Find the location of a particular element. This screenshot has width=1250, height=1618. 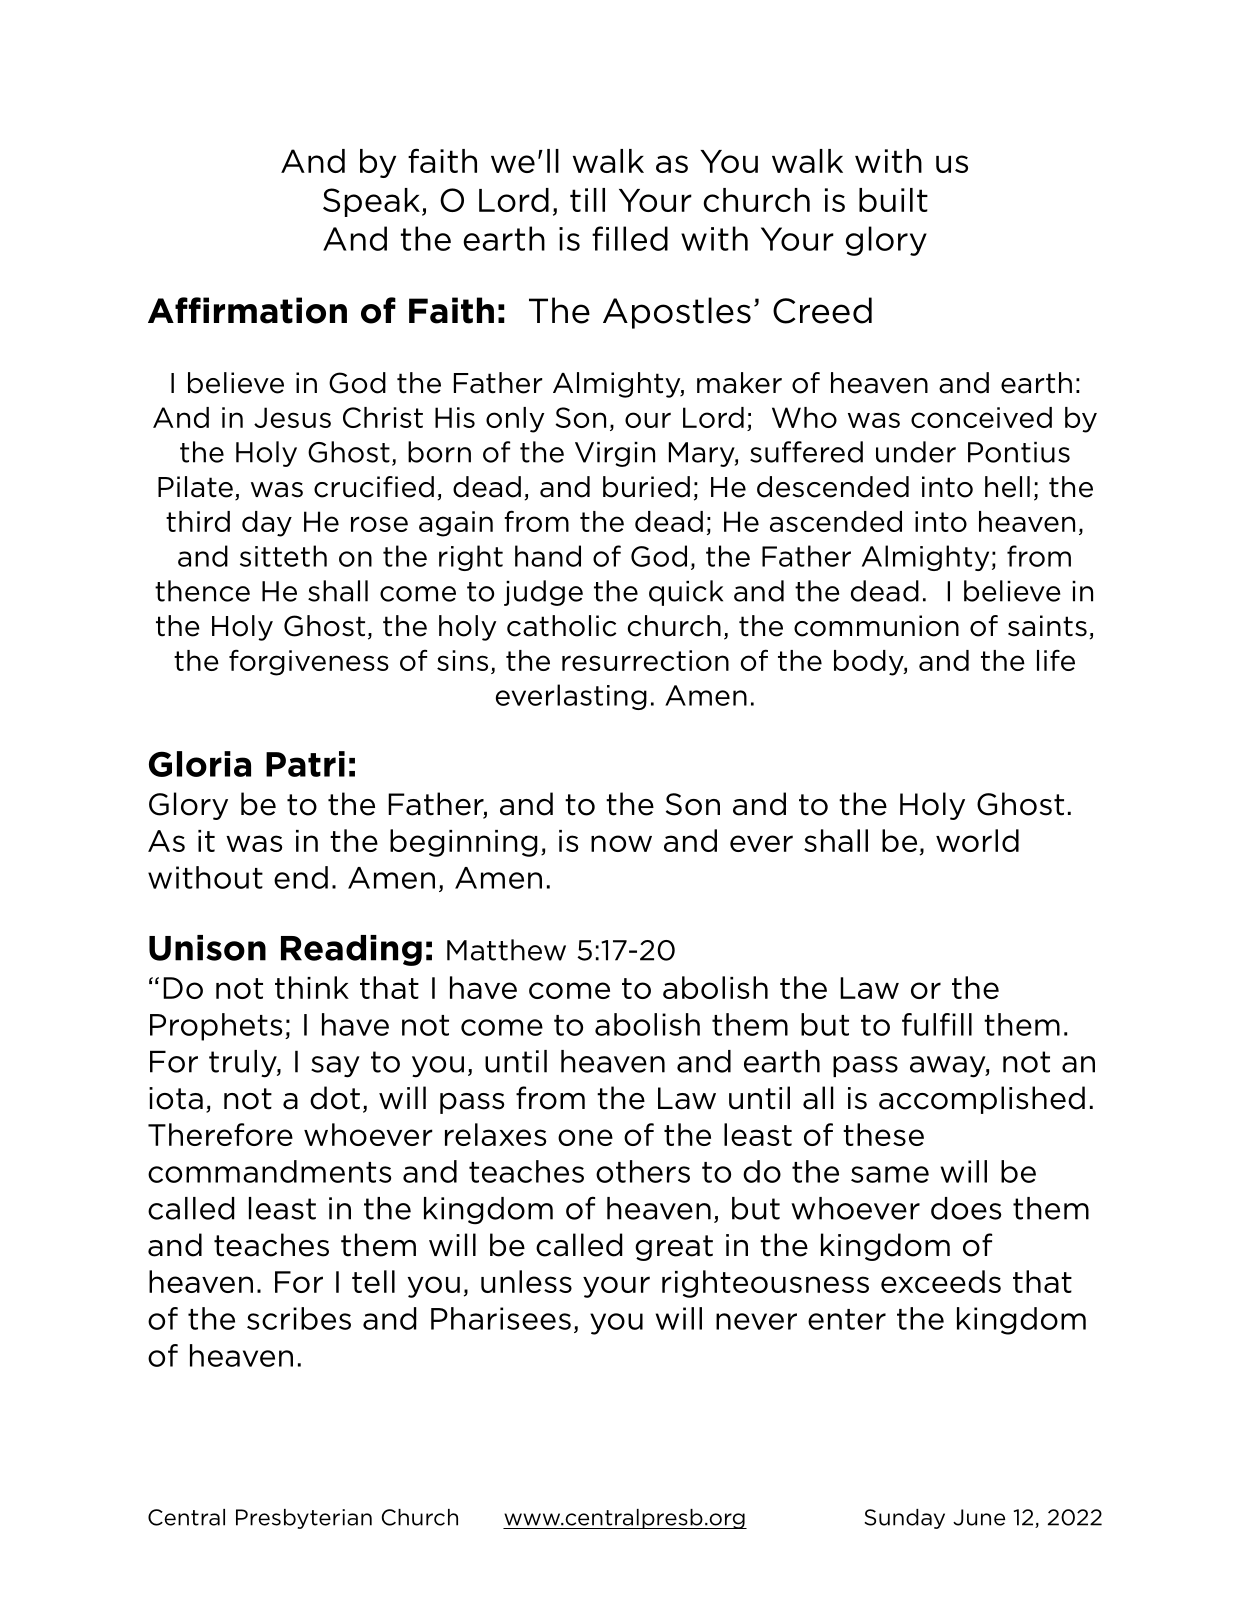

till is located at coordinates (587, 200).
